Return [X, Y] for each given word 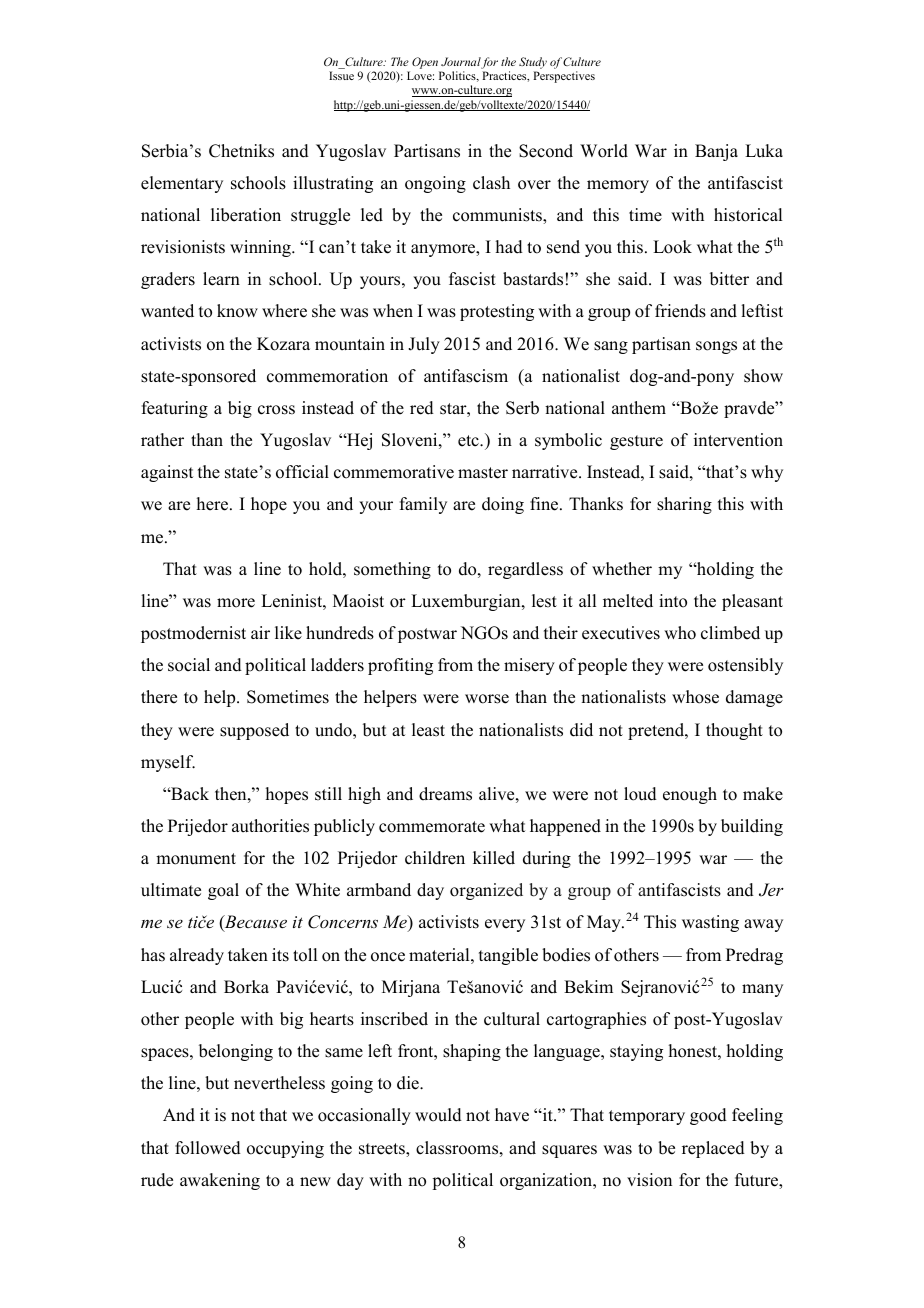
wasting [710, 923]
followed [208, 1148]
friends [680, 311]
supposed [254, 731]
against [167, 473]
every [505, 925]
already [197, 956]
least [428, 730]
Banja [716, 152]
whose [695, 697]
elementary [182, 184]
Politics [458, 76]
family [423, 505]
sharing [684, 505]
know [237, 311]
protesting [497, 312]
